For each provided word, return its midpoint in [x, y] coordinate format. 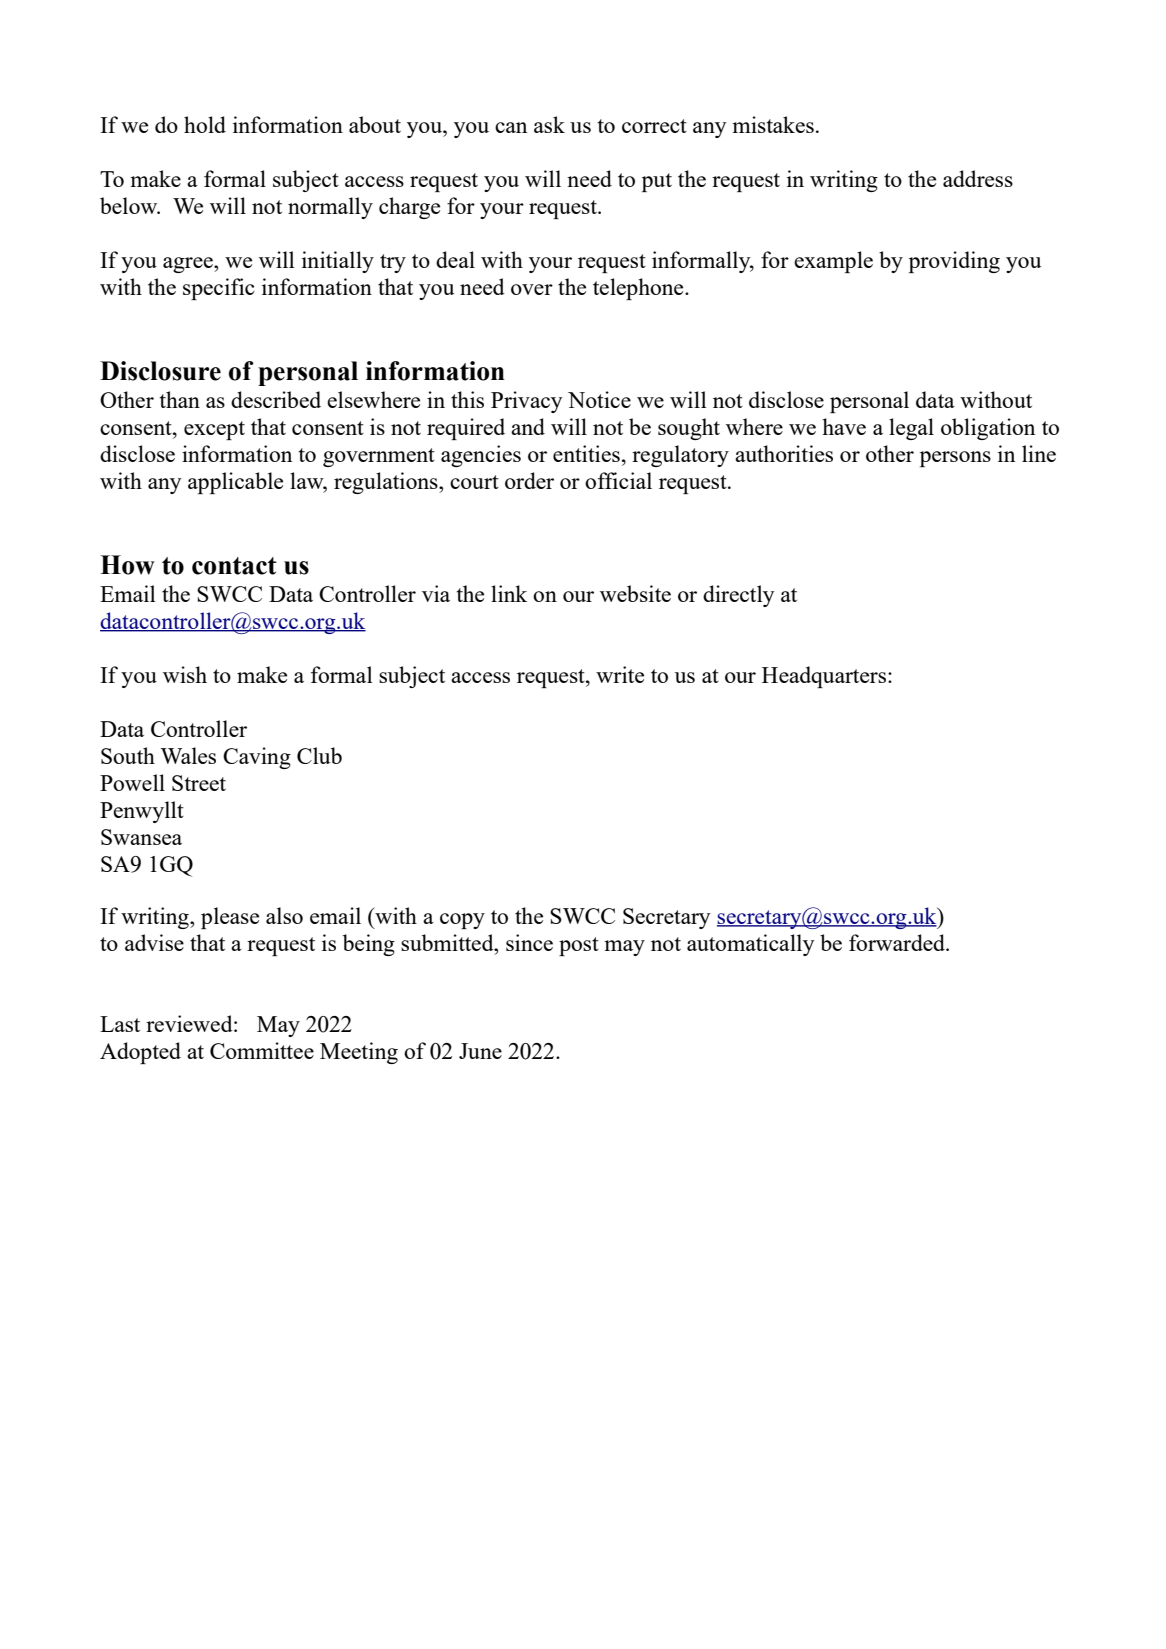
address [978, 178]
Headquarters [825, 677]
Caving [257, 758]
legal [911, 429]
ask [549, 124]
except [214, 430]
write [620, 674]
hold [205, 124]
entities [586, 453]
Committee [262, 1050]
